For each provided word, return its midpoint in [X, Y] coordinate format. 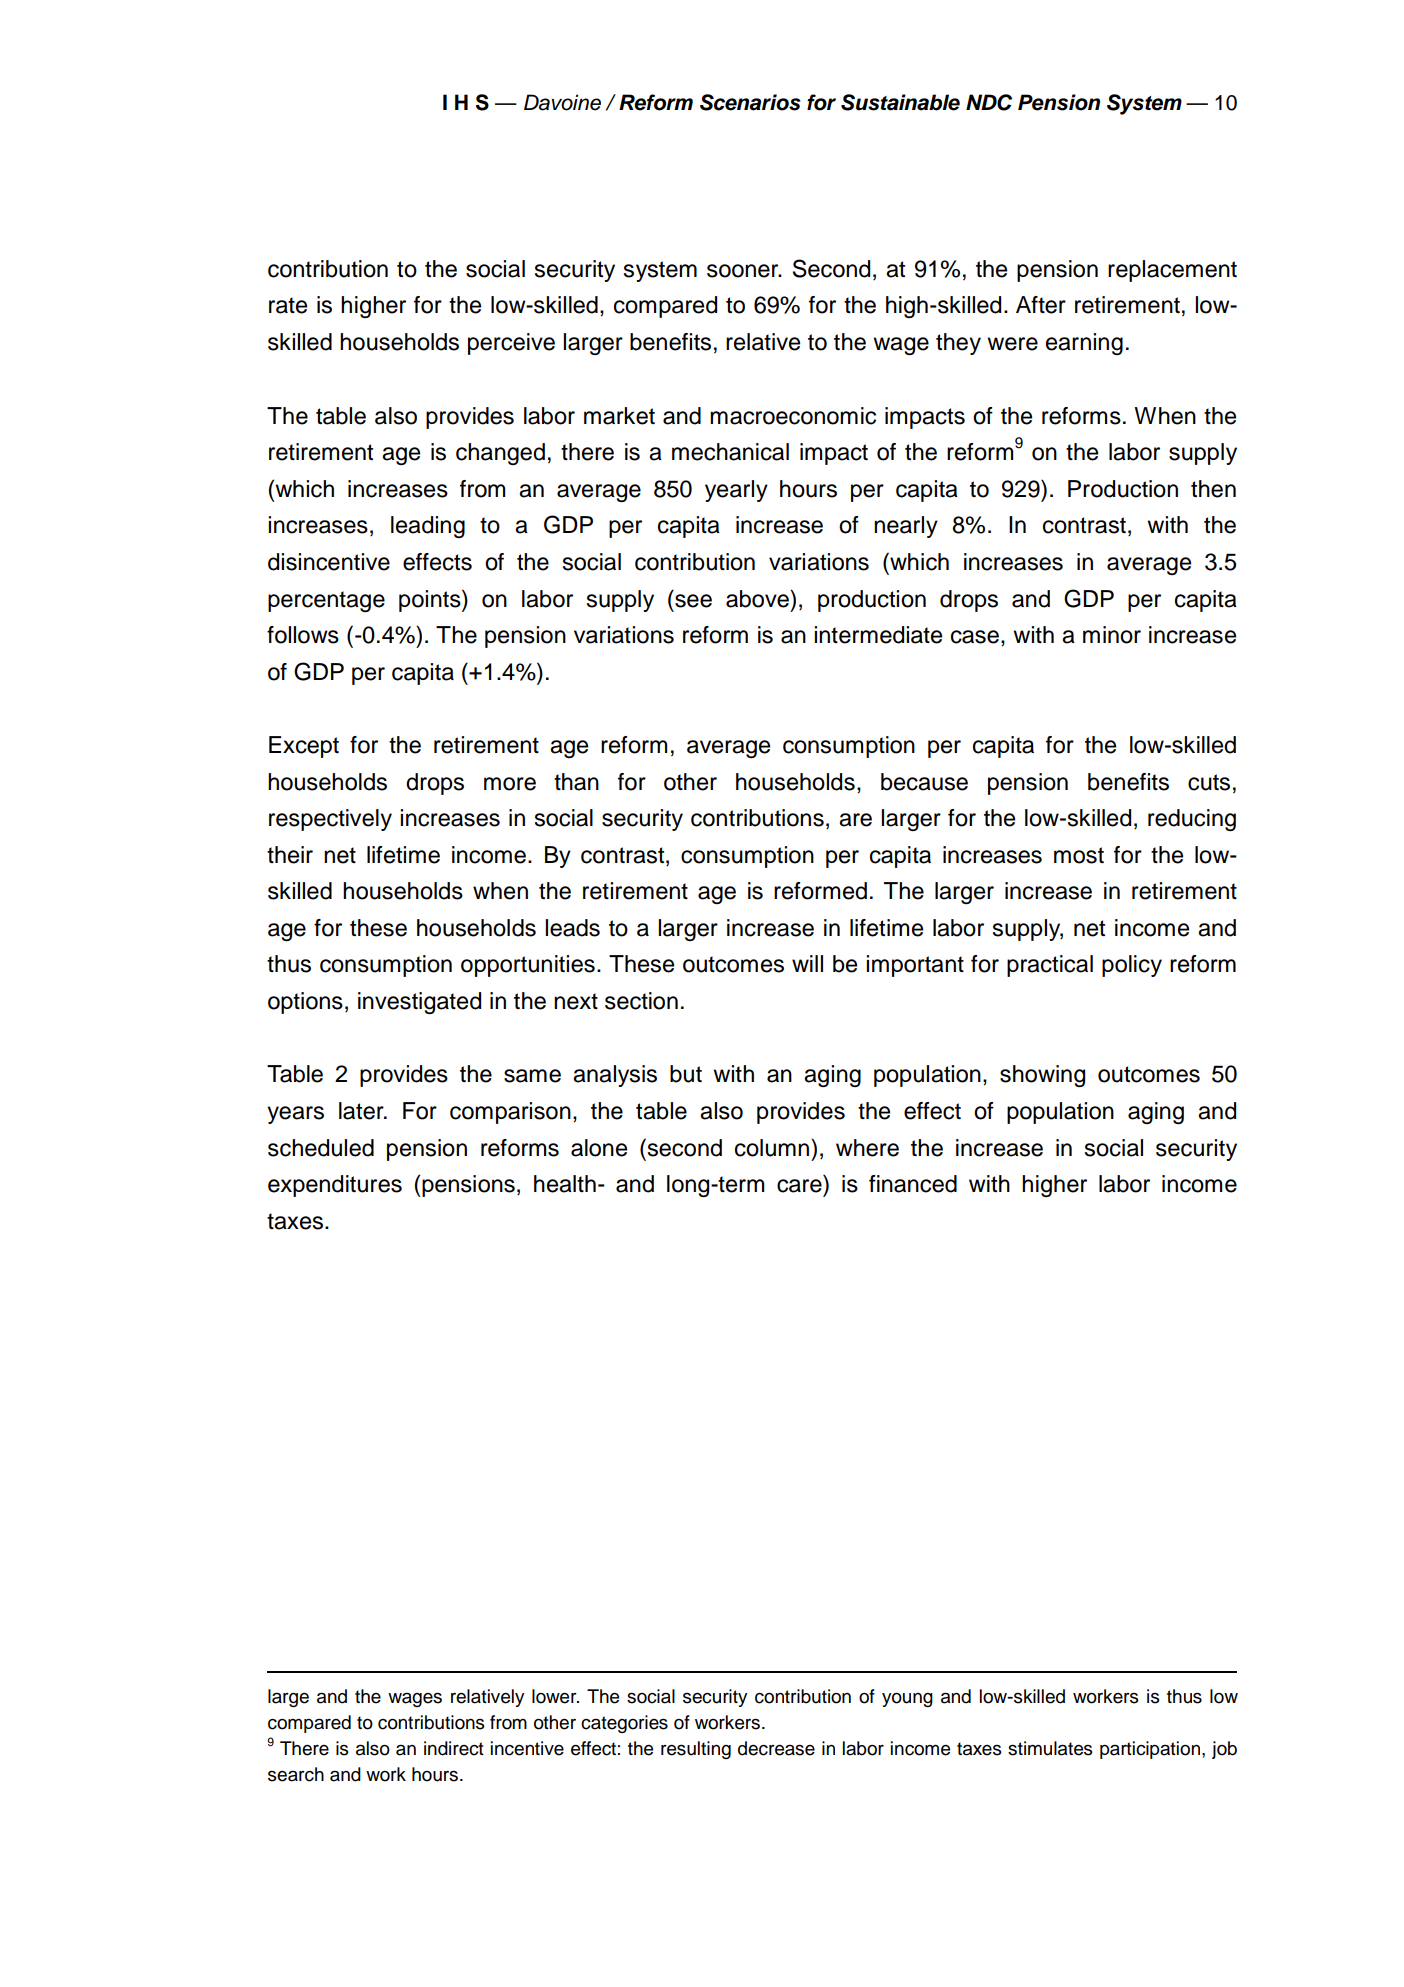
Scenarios [750, 102]
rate [288, 305]
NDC [989, 102]
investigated [419, 1003]
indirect [454, 1748]
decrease [776, 1748]
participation [1150, 1750]
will [807, 963]
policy [1132, 966]
